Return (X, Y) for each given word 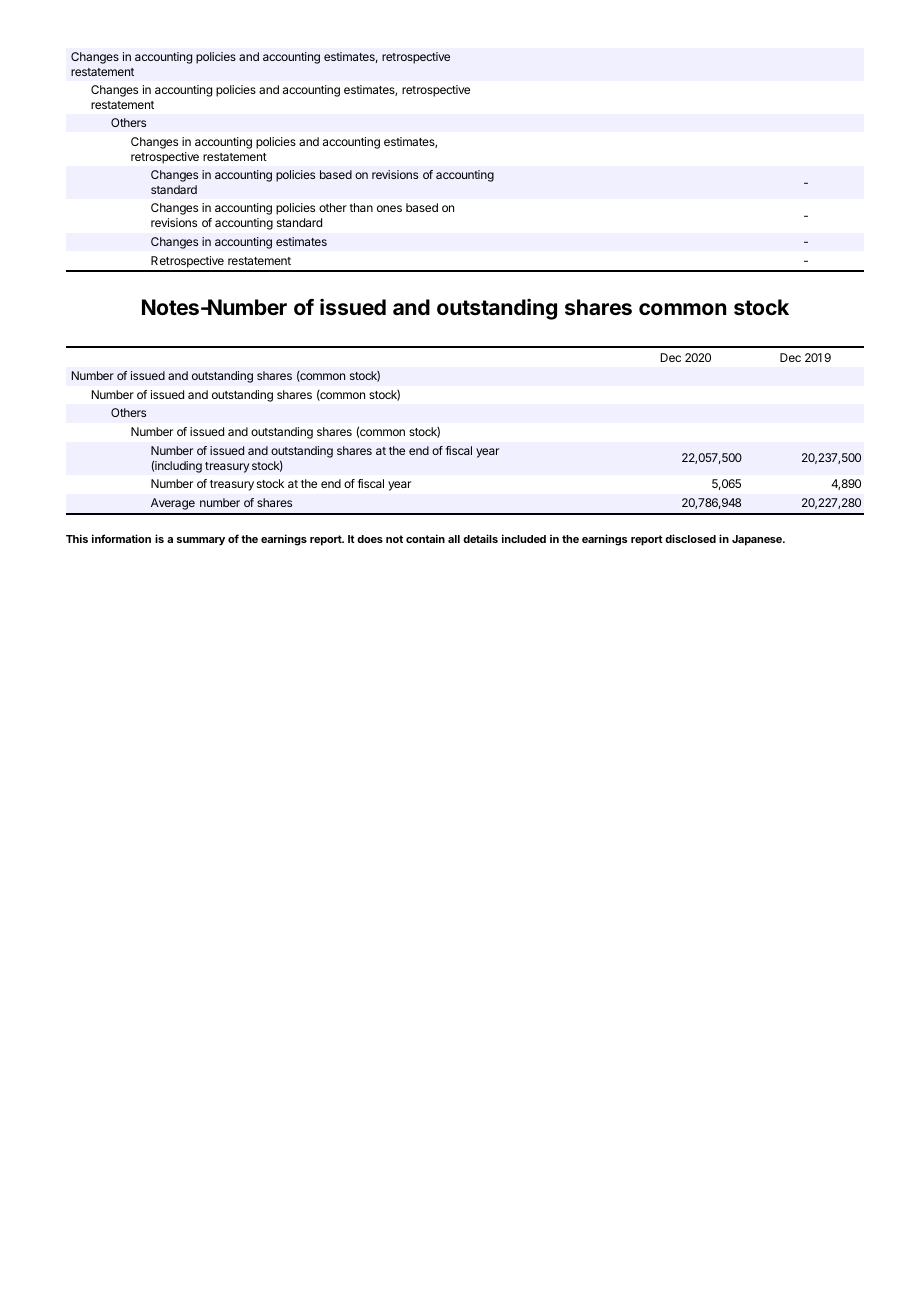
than (361, 207)
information (121, 538)
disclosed (690, 538)
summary (201, 541)
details (480, 538)
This (77, 538)
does (370, 539)
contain (425, 538)
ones (389, 208)
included (524, 538)
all (454, 539)
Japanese (758, 540)
